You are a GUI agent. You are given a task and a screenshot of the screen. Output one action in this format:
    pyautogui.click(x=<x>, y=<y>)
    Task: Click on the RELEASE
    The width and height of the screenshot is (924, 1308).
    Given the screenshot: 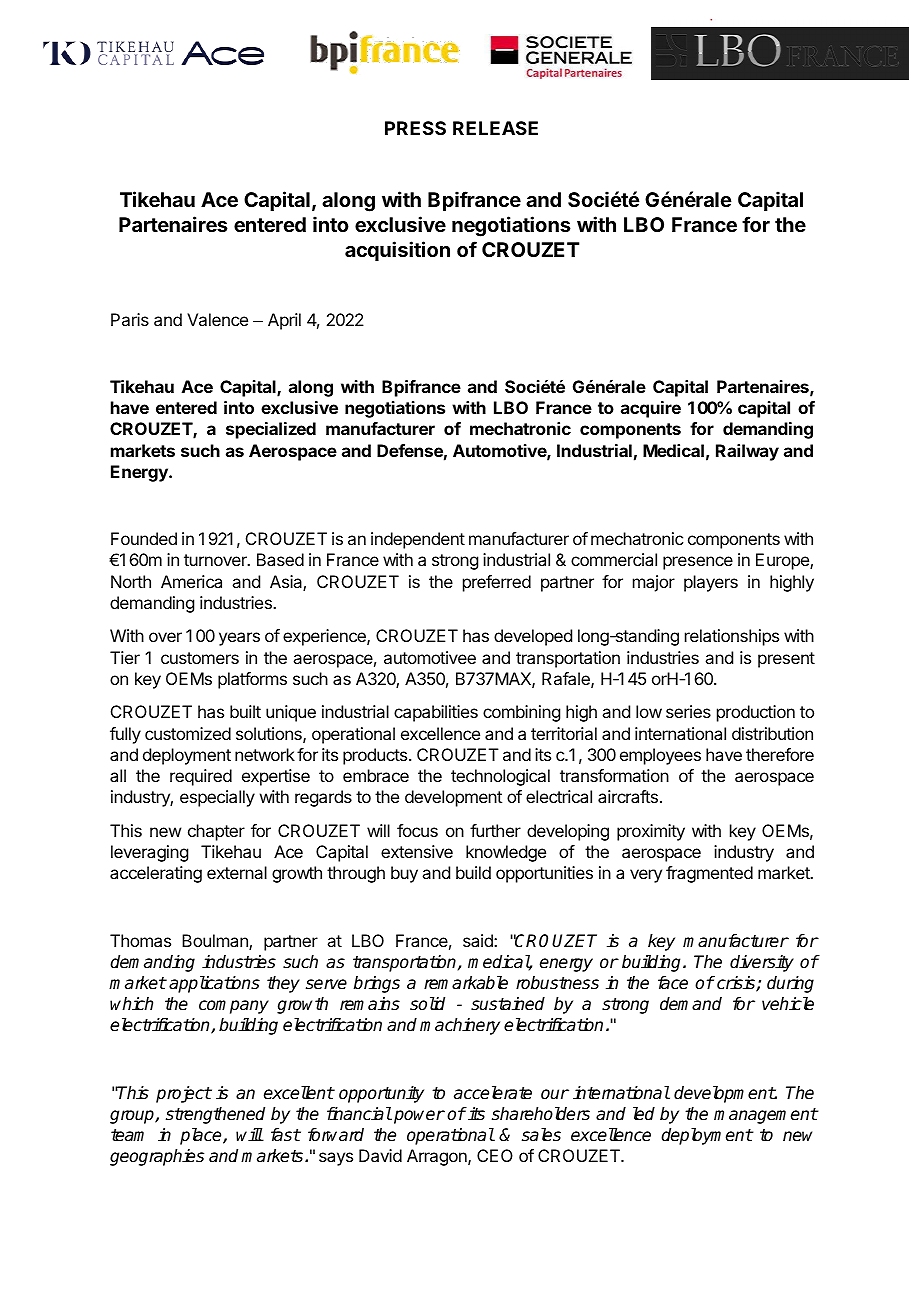 What is the action you would take?
    pyautogui.click(x=495, y=128)
